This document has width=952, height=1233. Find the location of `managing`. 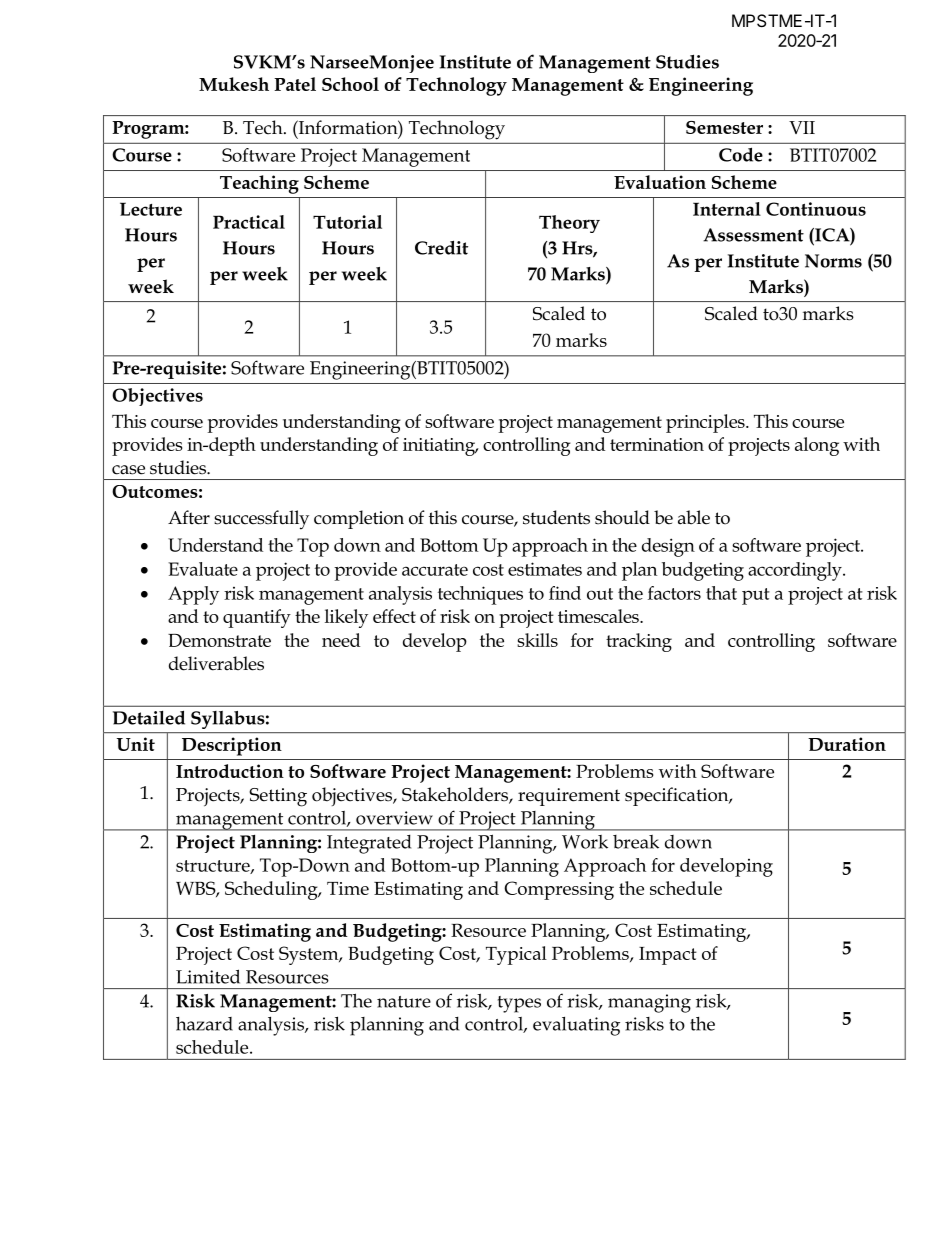

managing is located at coordinates (649, 1003).
